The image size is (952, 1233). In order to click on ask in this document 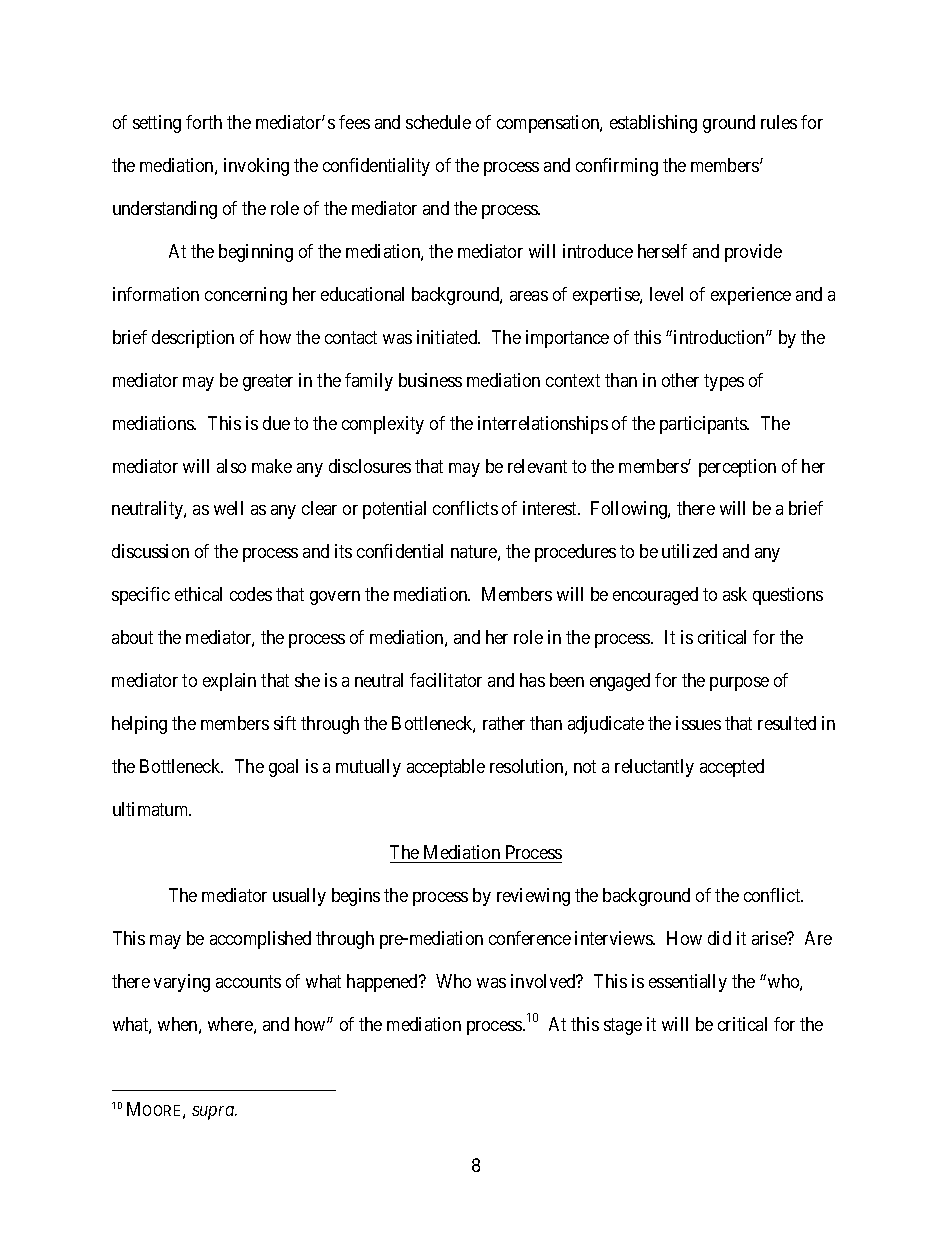, I will do `click(735, 594)`.
